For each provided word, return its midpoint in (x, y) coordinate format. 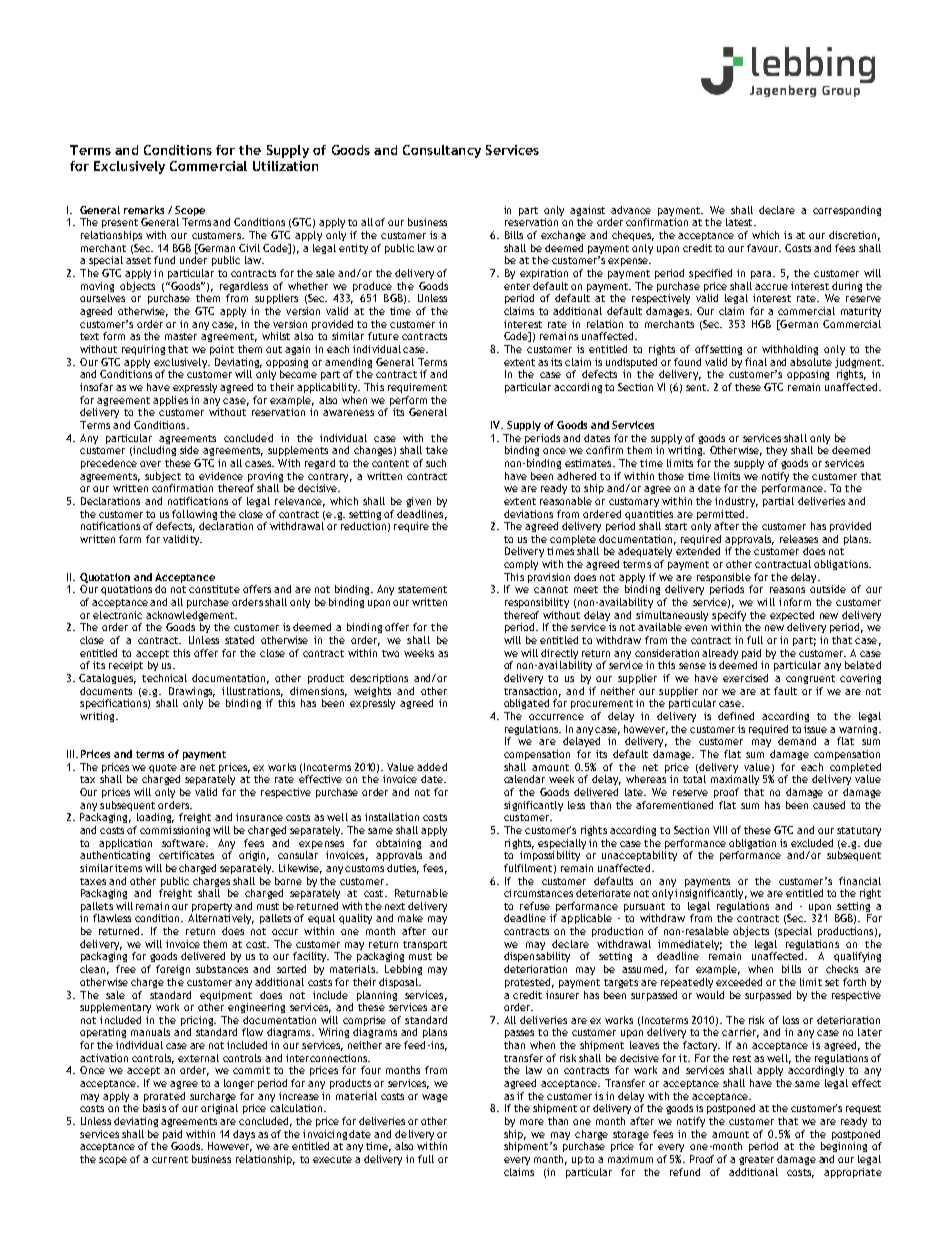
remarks (144, 210)
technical (164, 678)
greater (756, 1160)
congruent (810, 679)
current (170, 1159)
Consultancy (442, 151)
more (532, 1122)
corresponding (847, 211)
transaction (532, 692)
